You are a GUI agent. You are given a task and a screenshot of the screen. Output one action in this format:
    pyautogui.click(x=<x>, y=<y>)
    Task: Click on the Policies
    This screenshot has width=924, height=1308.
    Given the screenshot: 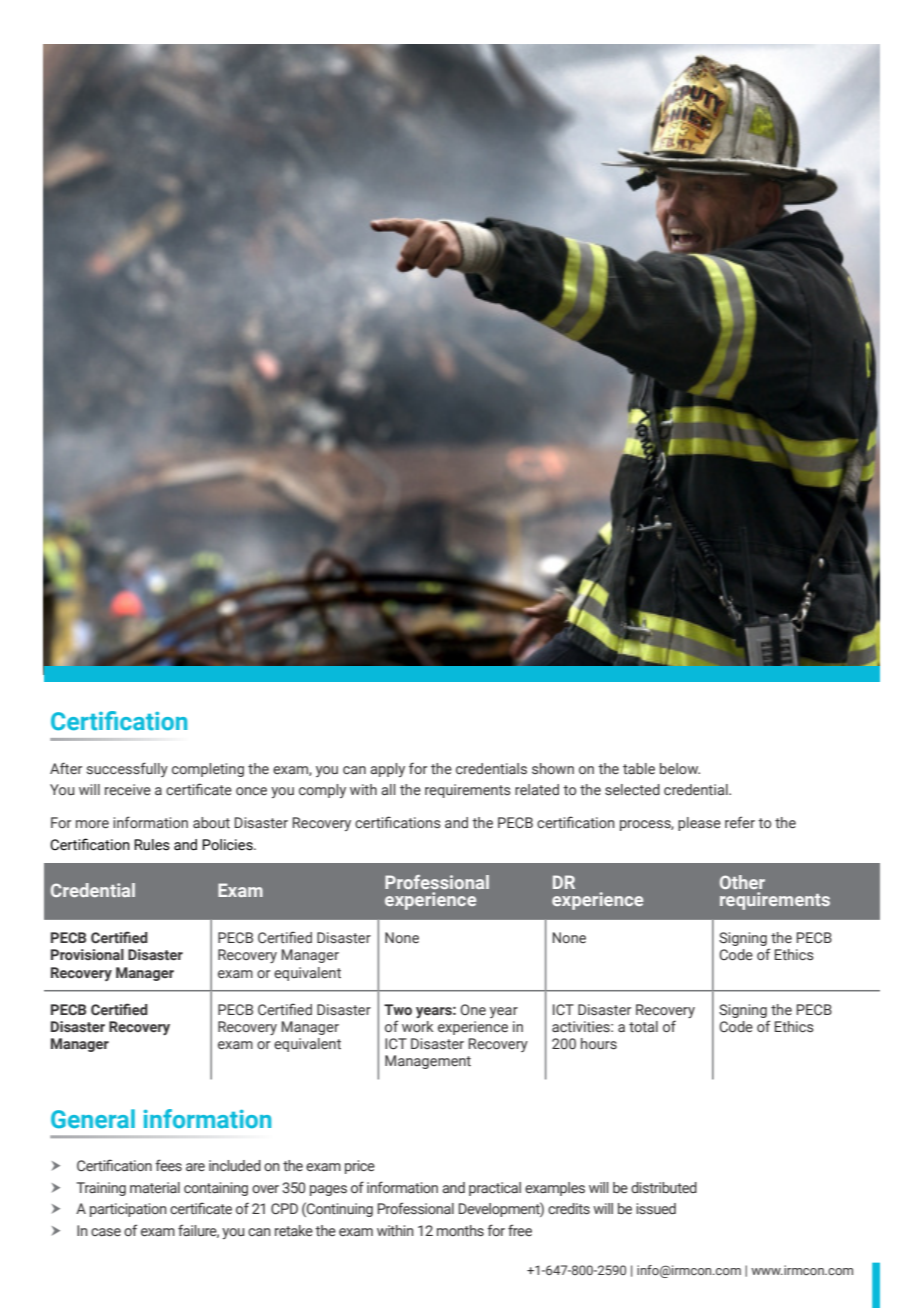 What is the action you would take?
    pyautogui.click(x=228, y=845)
